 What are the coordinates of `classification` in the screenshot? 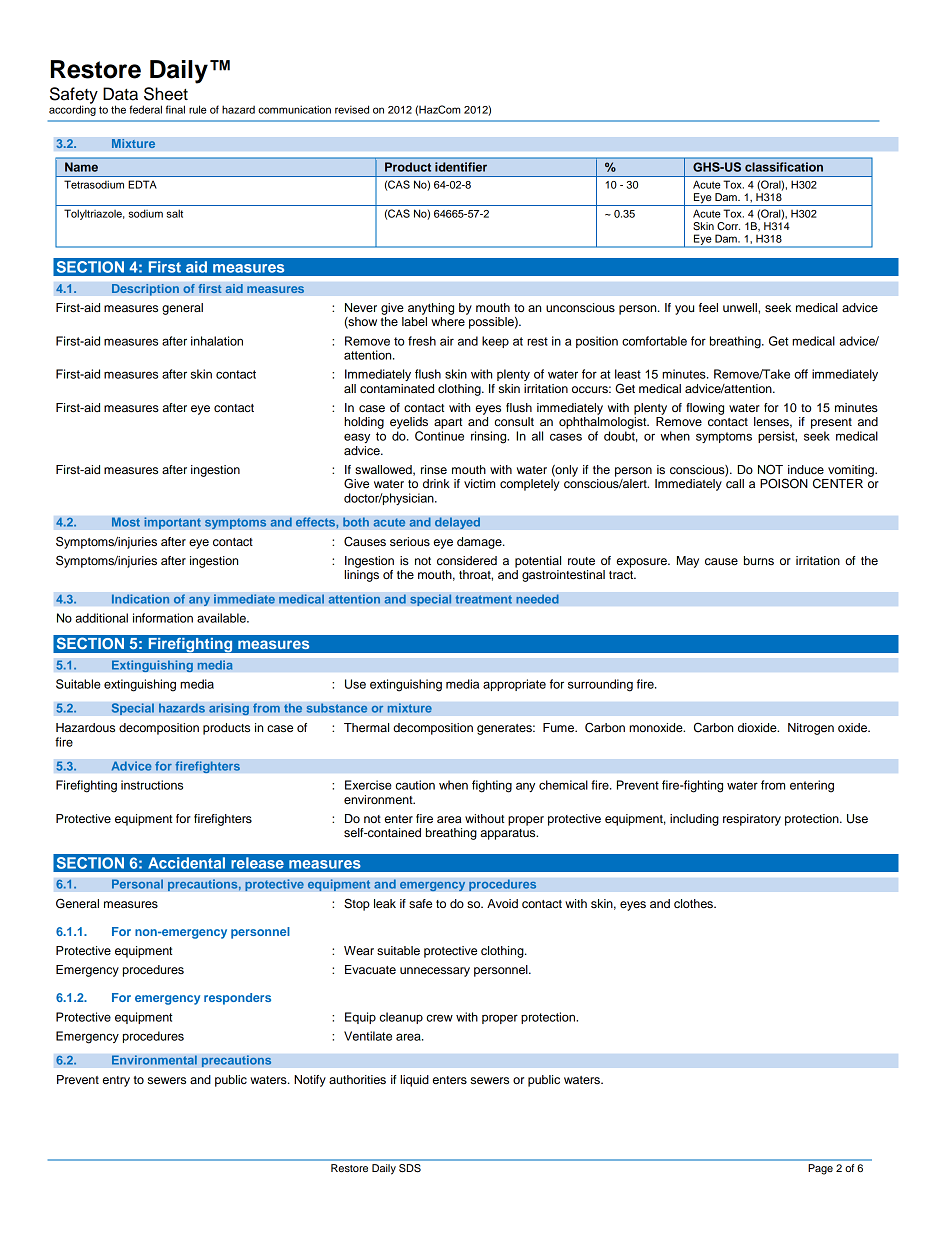 It's located at (784, 167).
